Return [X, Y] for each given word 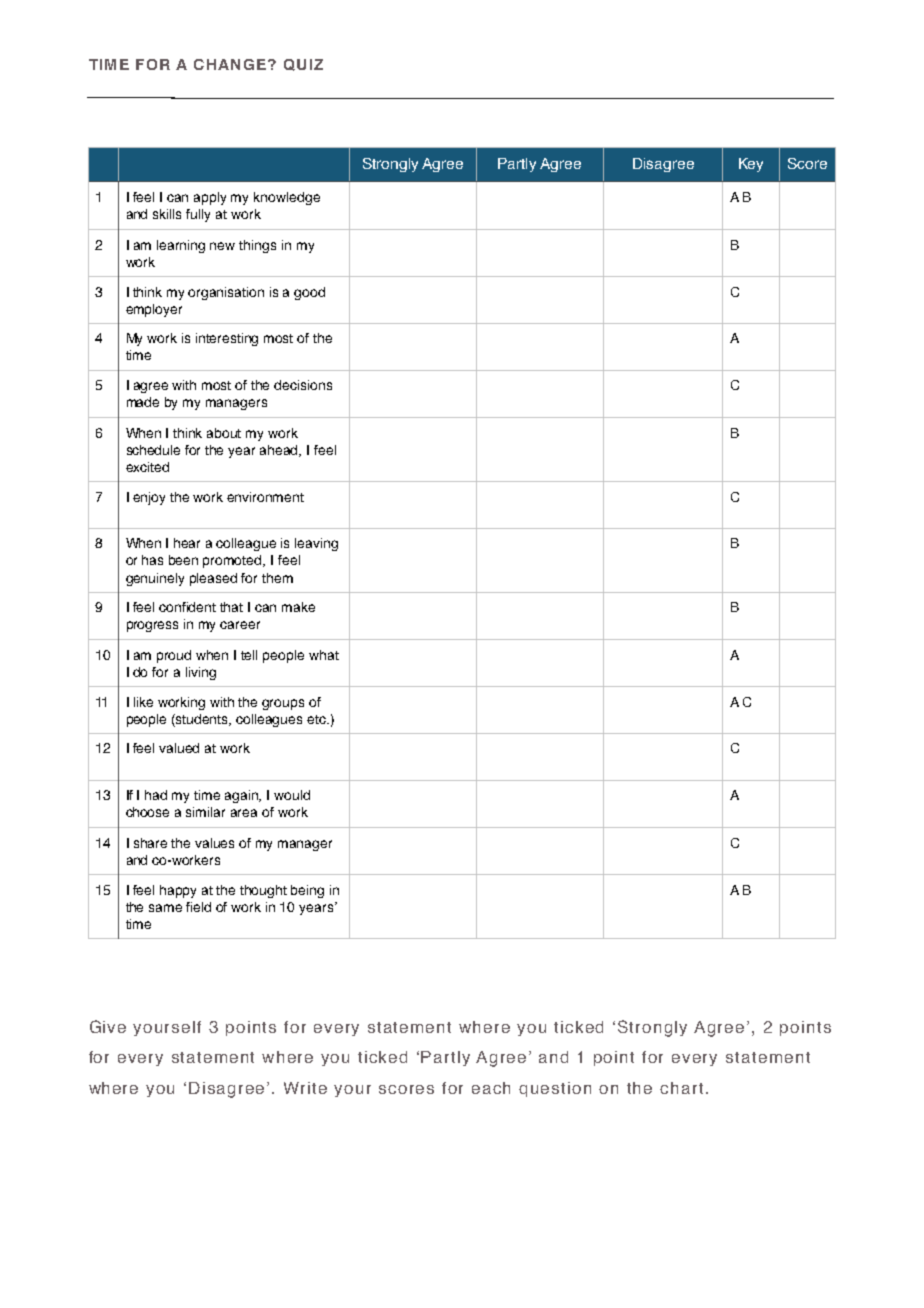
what [324, 655]
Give [108, 1026]
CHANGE [230, 64]
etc [317, 719]
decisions [303, 385]
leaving [316, 544]
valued [179, 748]
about [224, 433]
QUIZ [303, 65]
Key [751, 165]
